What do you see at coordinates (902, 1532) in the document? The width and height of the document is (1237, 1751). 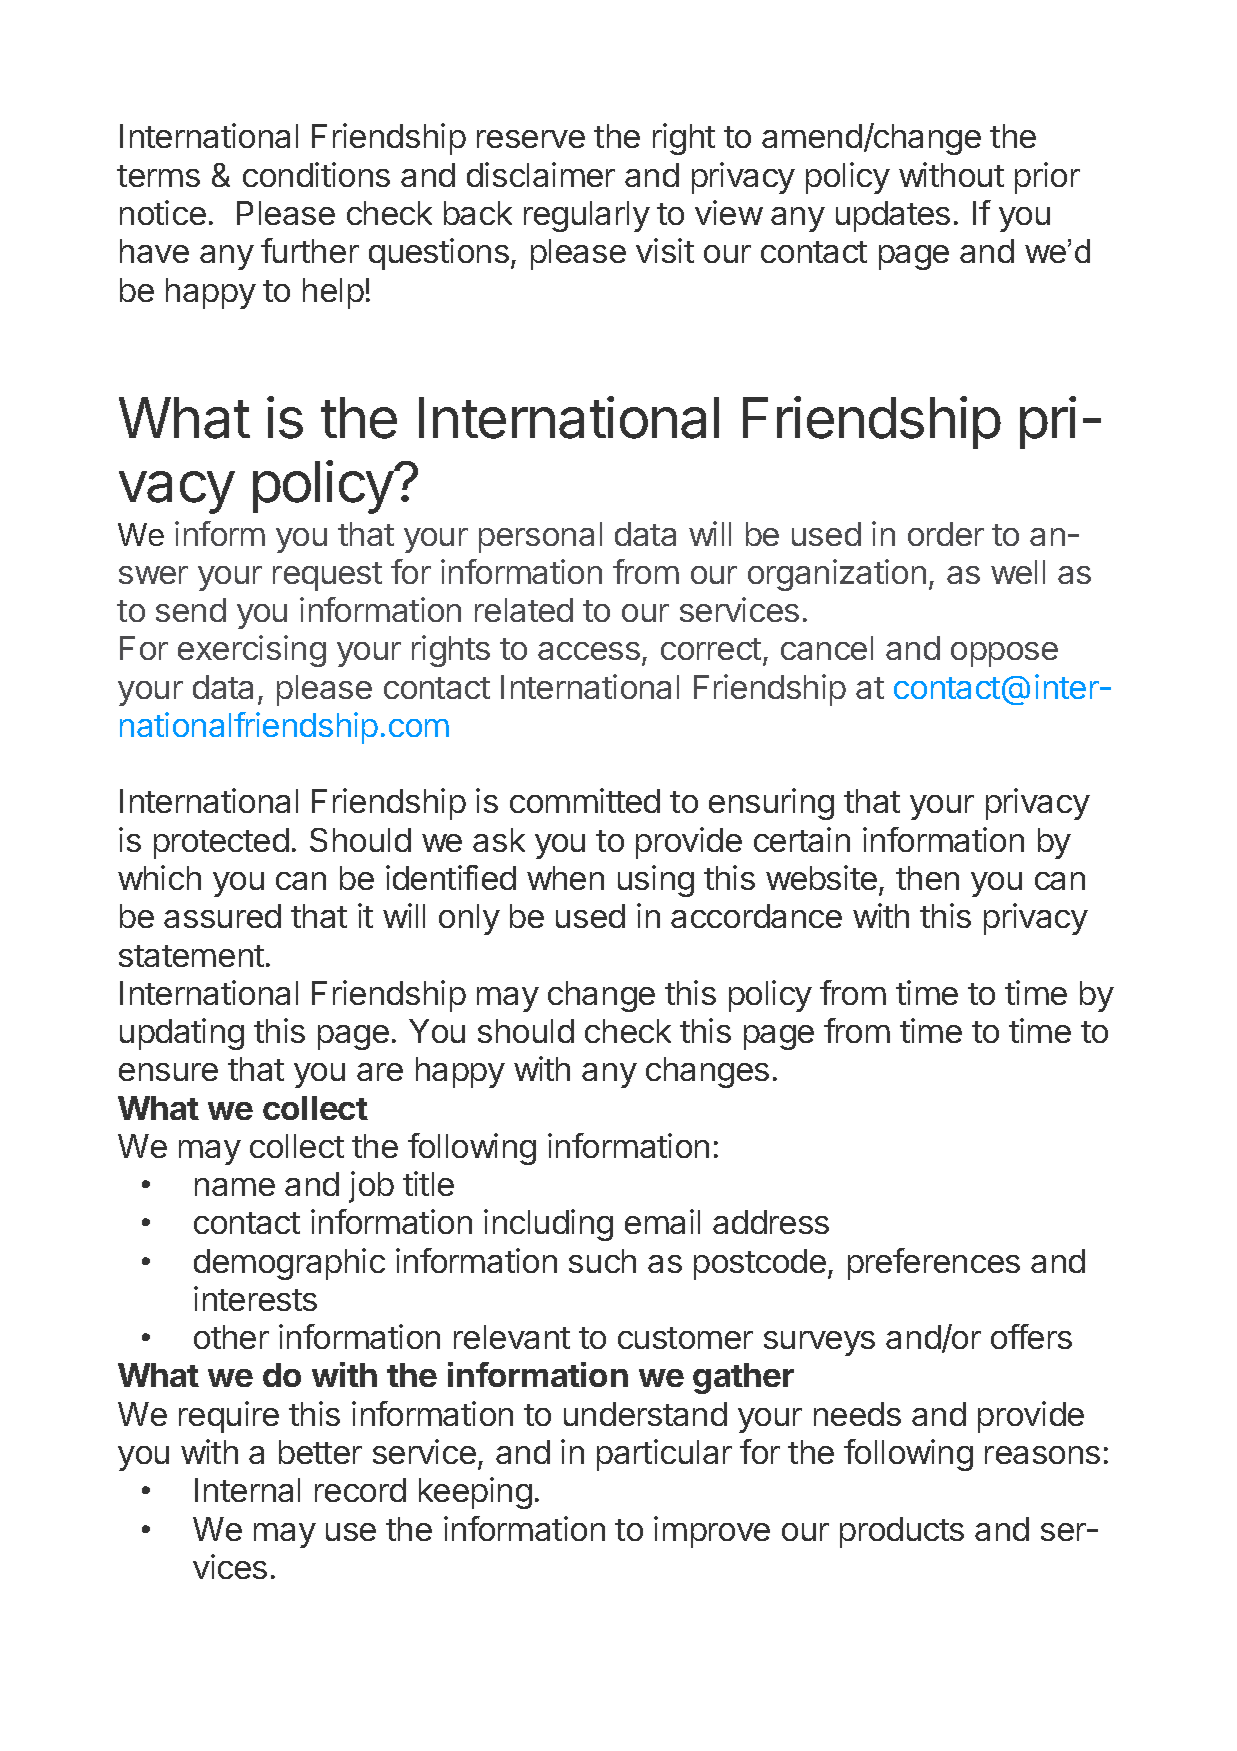 I see `products` at bounding box center [902, 1532].
